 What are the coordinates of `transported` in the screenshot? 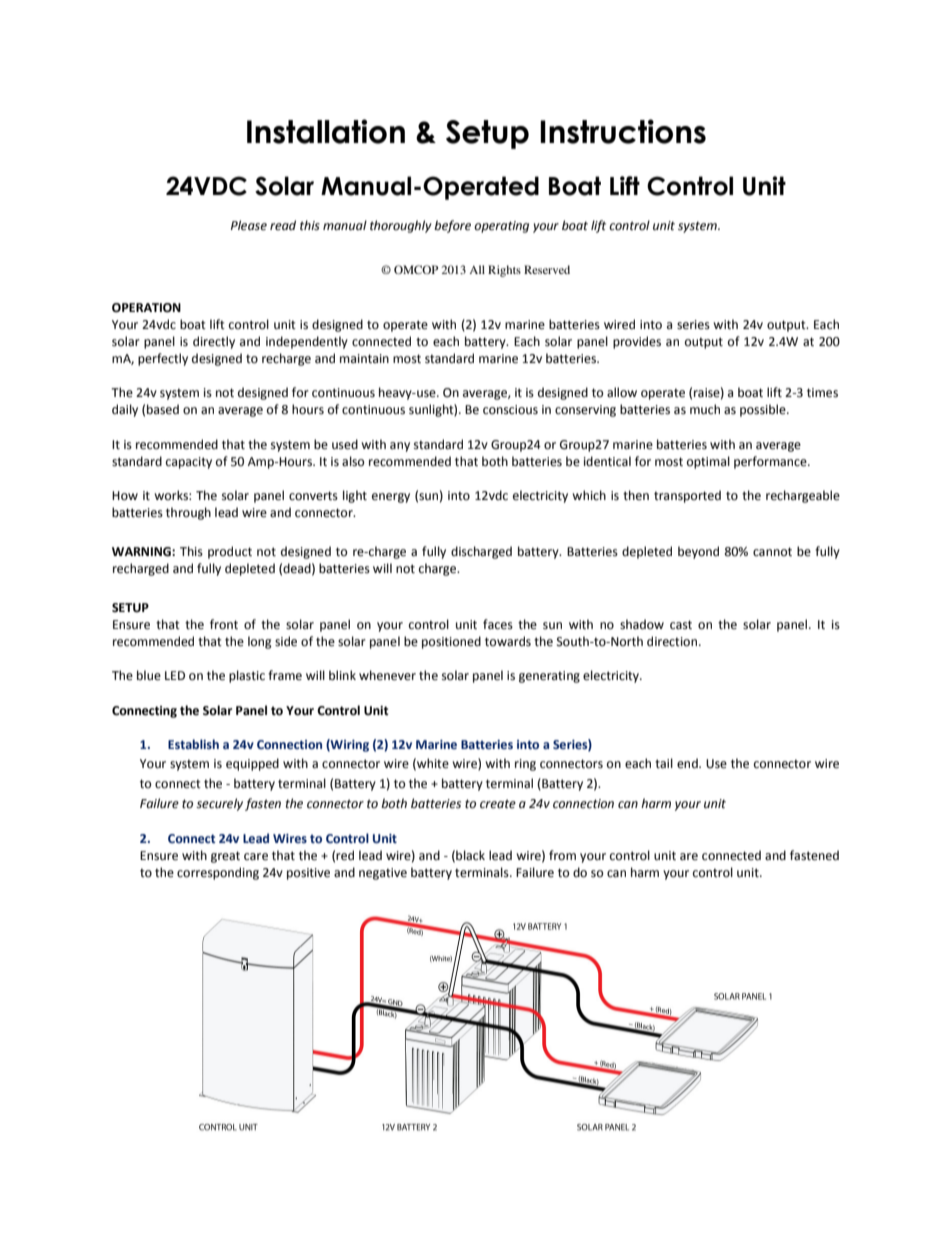 It's located at (687, 496).
